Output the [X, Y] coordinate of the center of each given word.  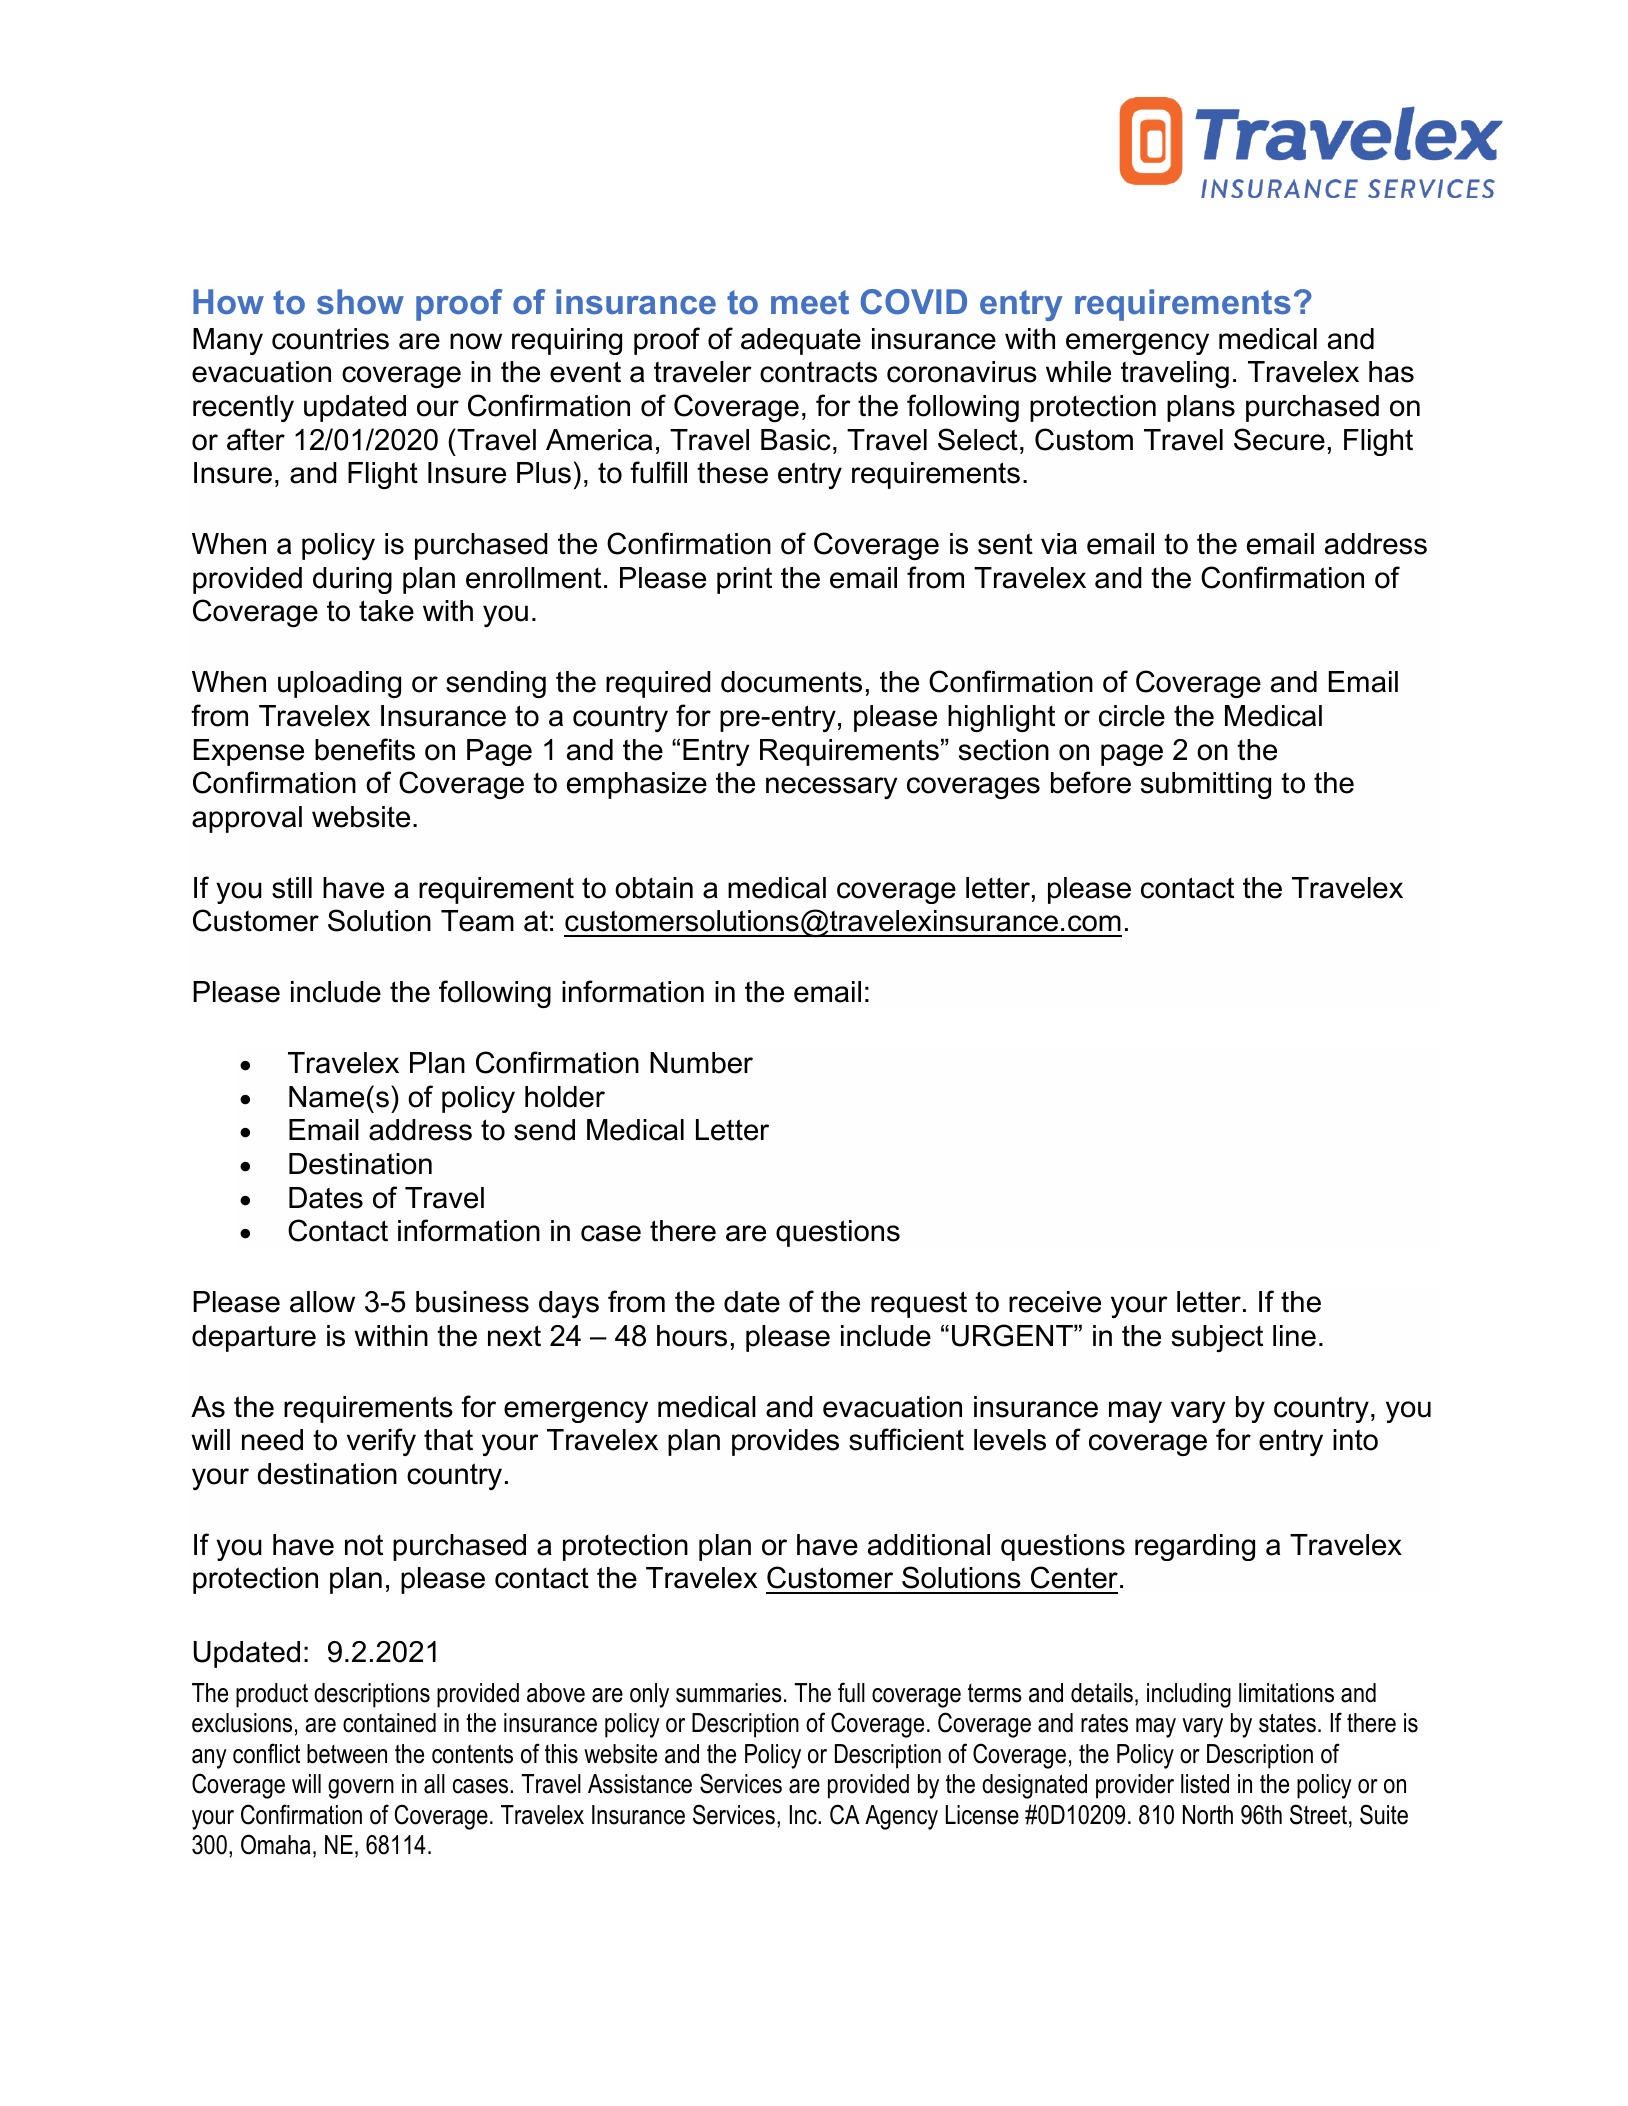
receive [1055, 1302]
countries [330, 339]
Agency [901, 1817]
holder [565, 1097]
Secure [1279, 439]
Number [701, 1063]
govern [361, 1789]
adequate [801, 341]
